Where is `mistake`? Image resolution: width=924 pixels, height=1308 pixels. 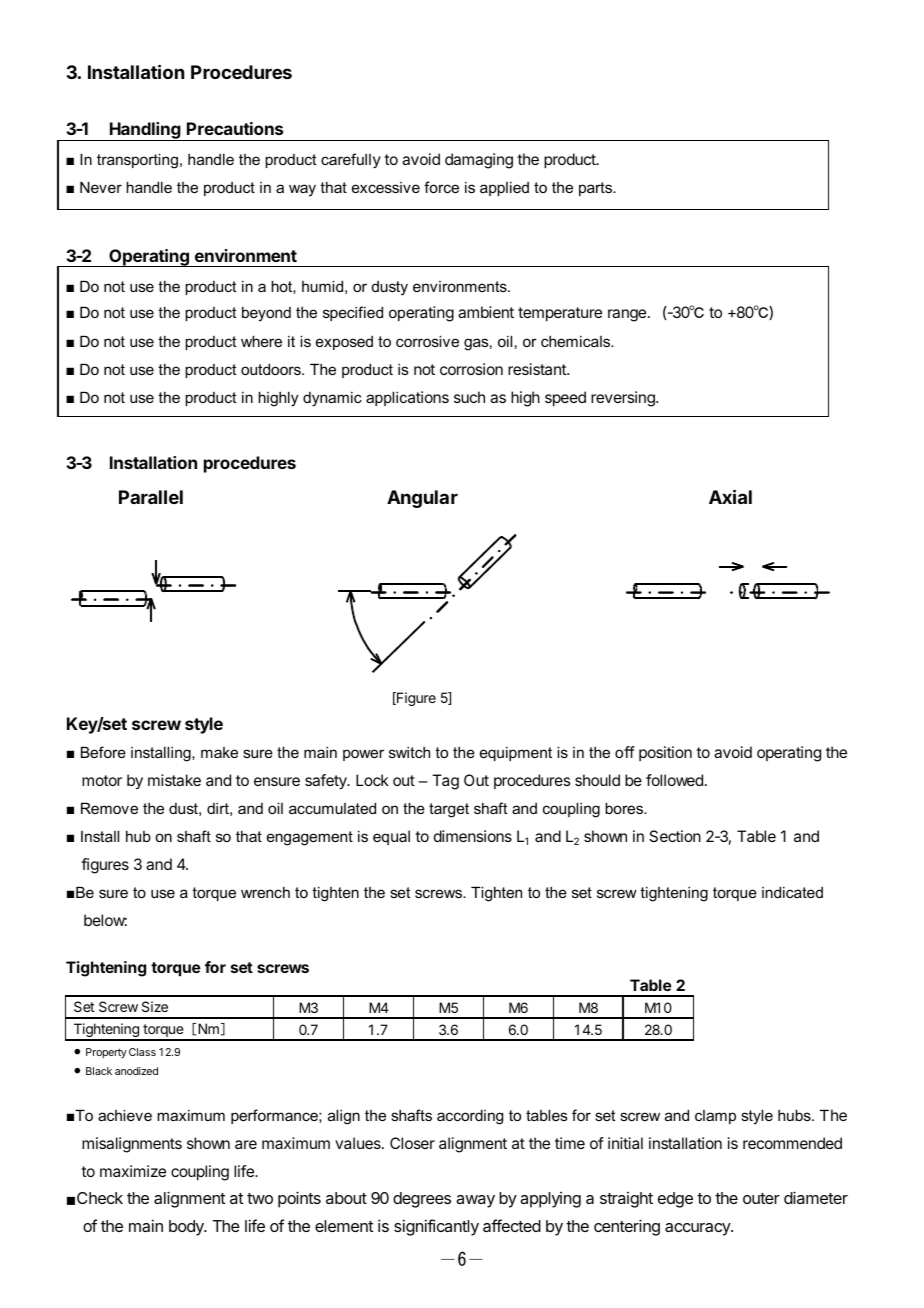 mistake is located at coordinates (174, 780).
